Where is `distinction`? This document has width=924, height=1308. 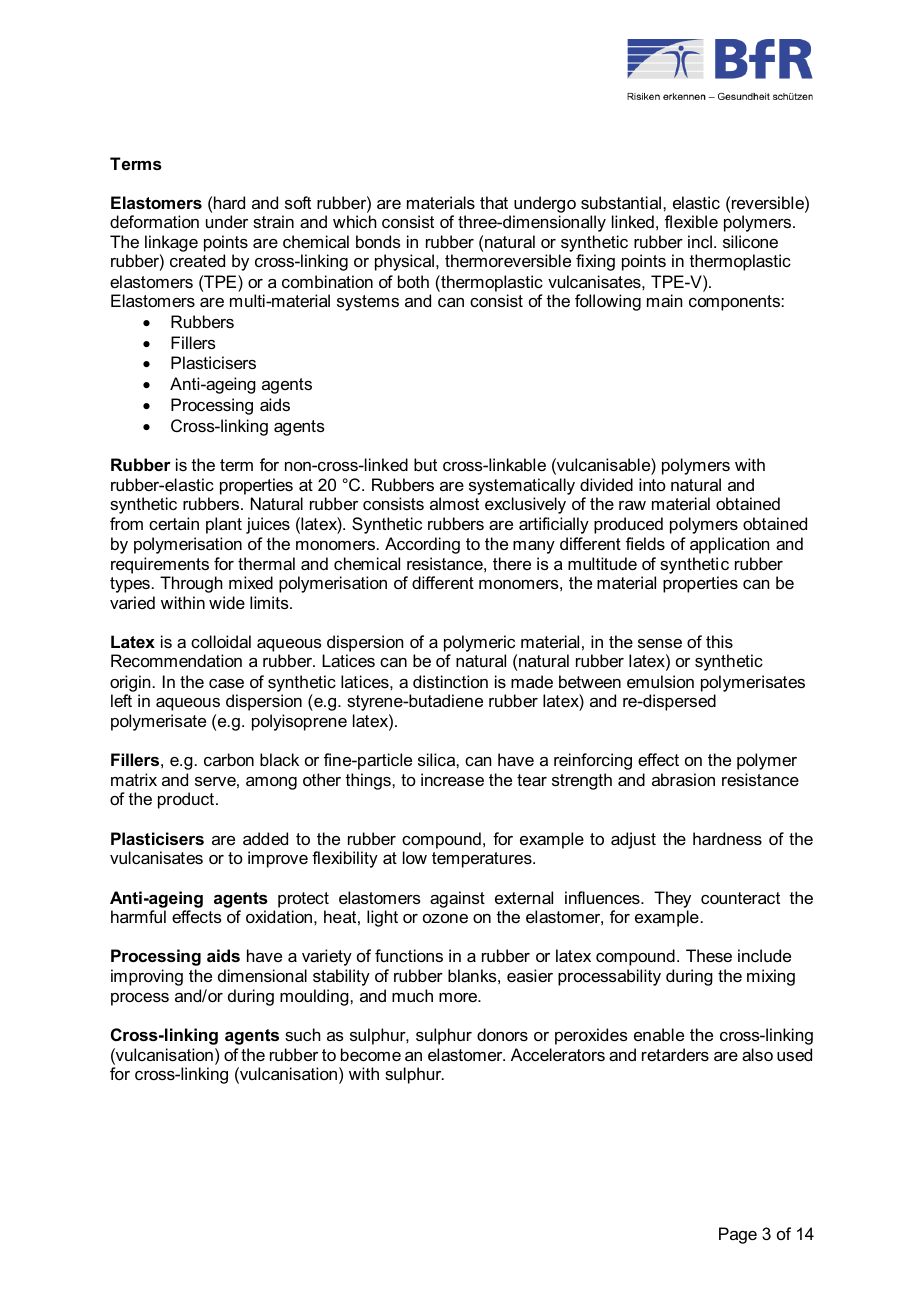 distinction is located at coordinates (450, 681).
